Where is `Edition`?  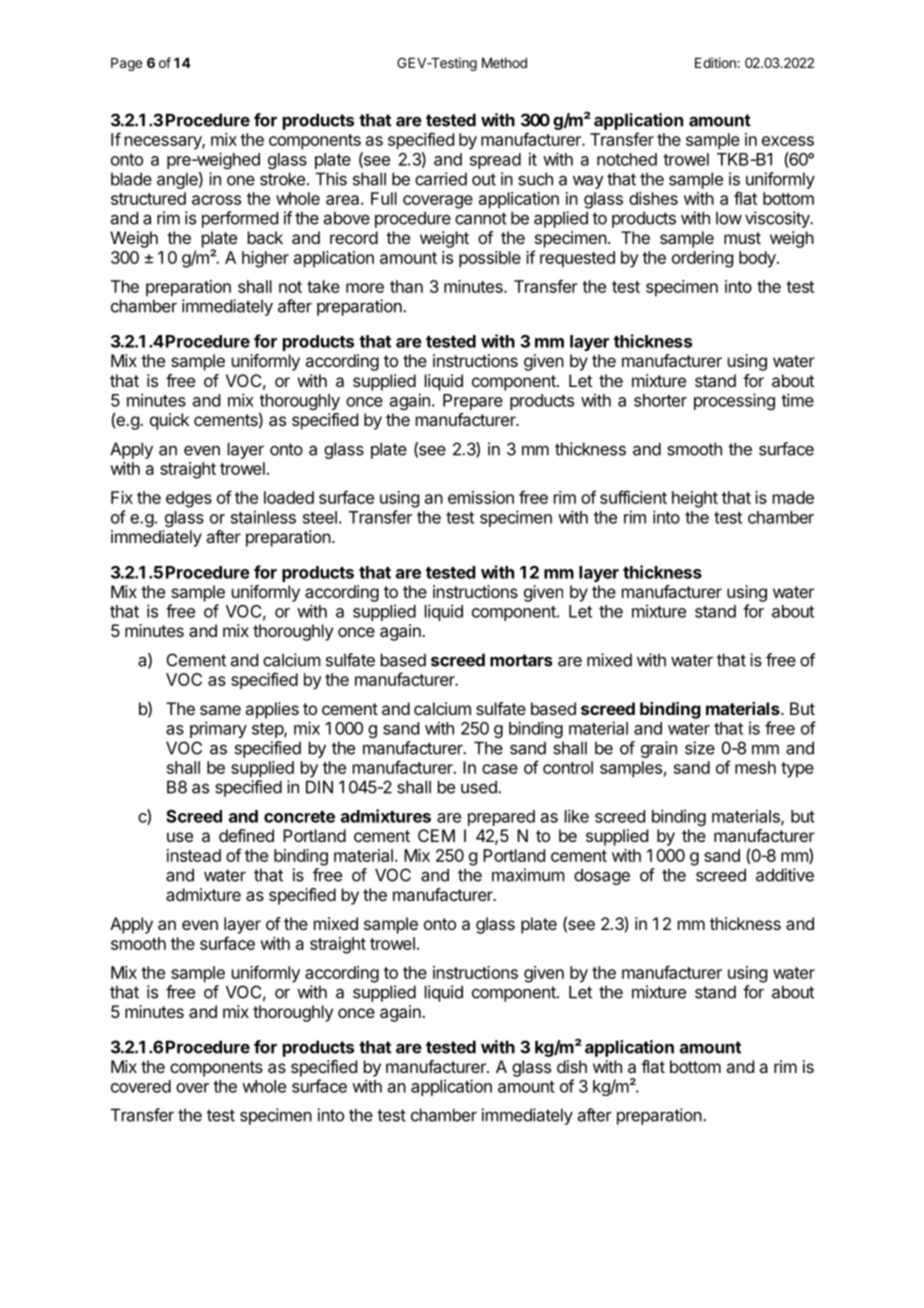 Edition is located at coordinates (716, 62).
